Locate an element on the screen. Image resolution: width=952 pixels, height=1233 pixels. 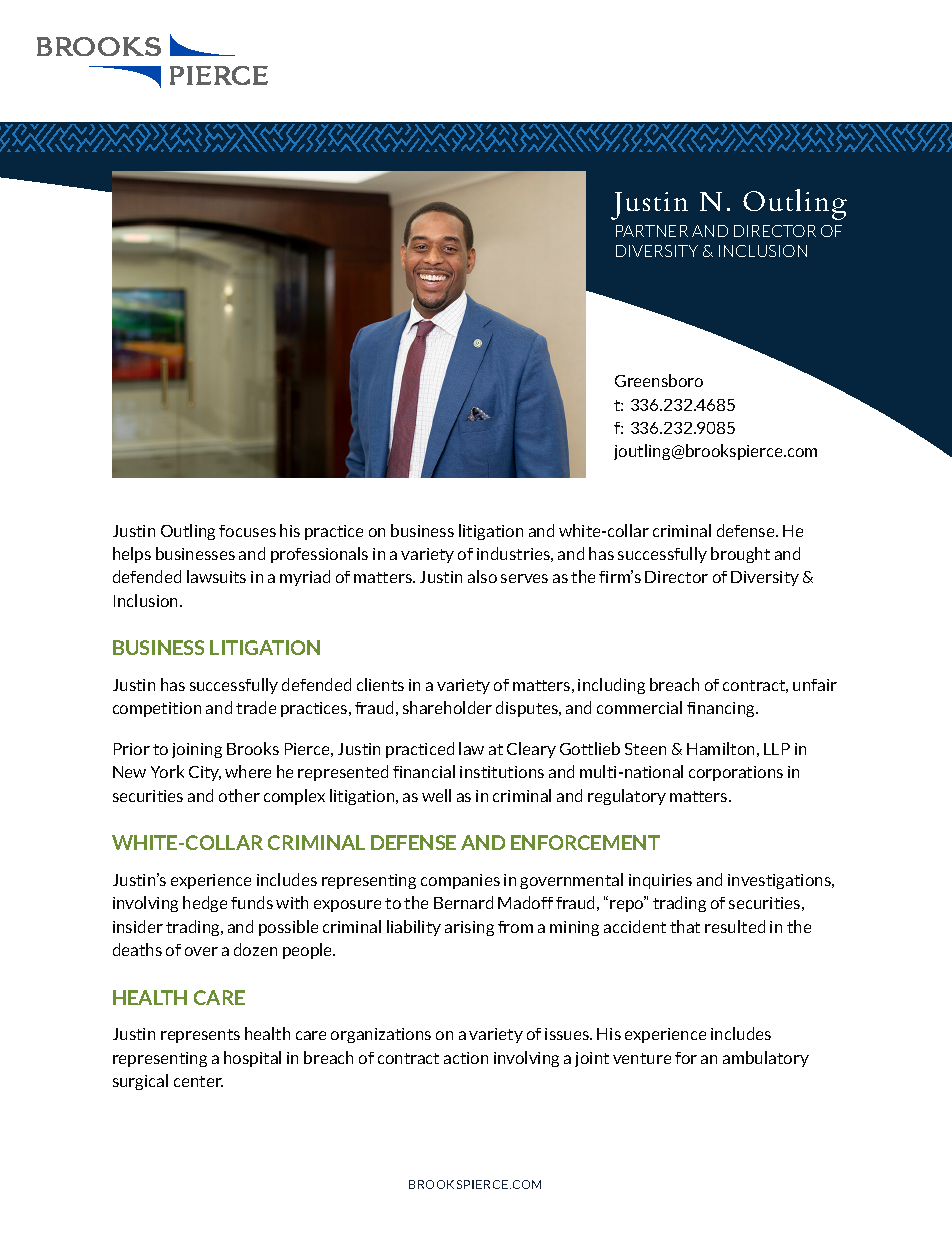
corporations is located at coordinates (736, 773).
